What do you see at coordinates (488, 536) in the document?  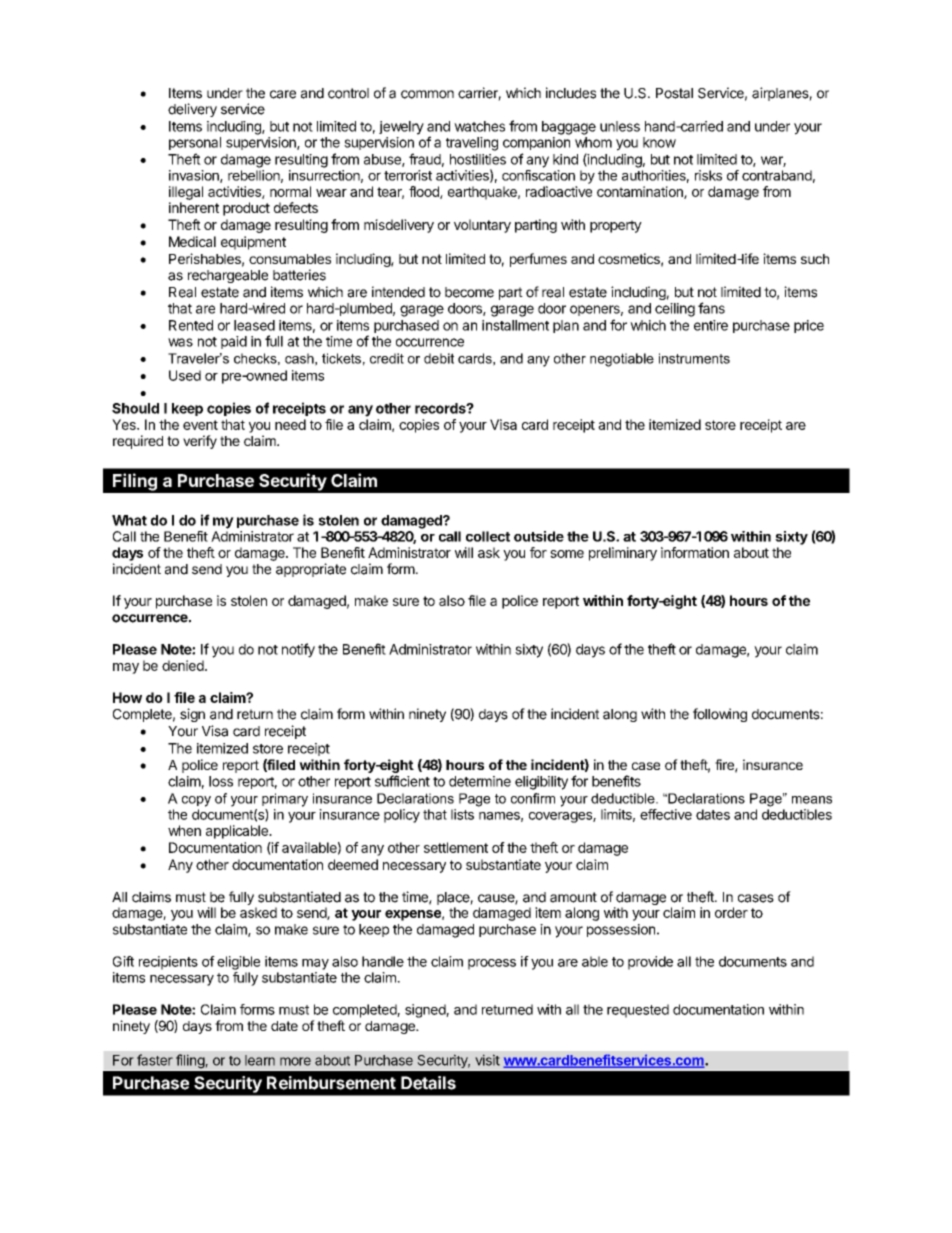 I see `collect` at bounding box center [488, 536].
